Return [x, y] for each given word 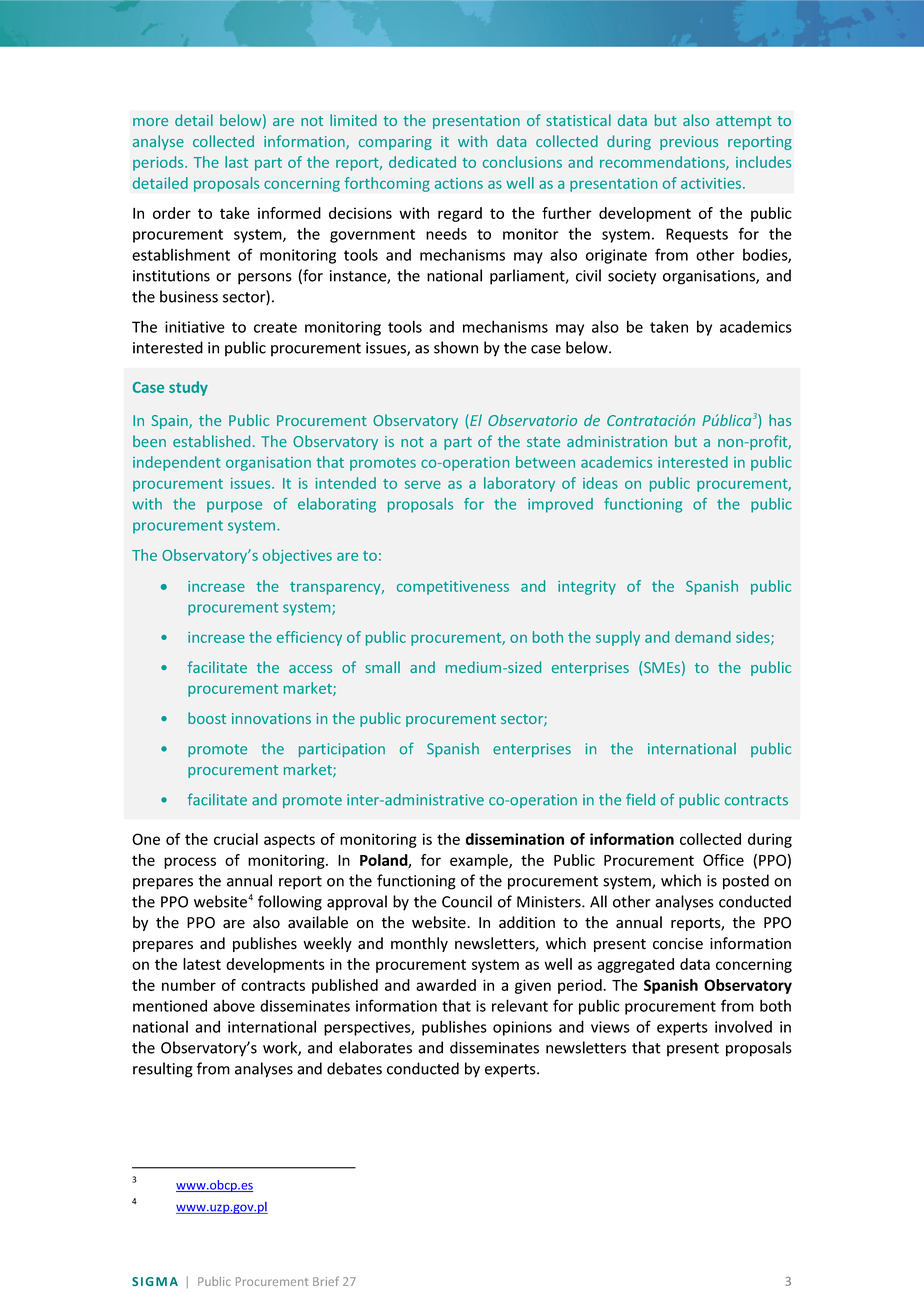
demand [703, 637]
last [236, 162]
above [234, 1005]
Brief [326, 1281]
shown [456, 347]
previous [689, 143]
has [780, 420]
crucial [236, 839]
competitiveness [453, 588]
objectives [297, 556]
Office [723, 860]
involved [743, 1027]
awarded [446, 985]
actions [459, 183]
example [480, 861]
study [188, 388]
